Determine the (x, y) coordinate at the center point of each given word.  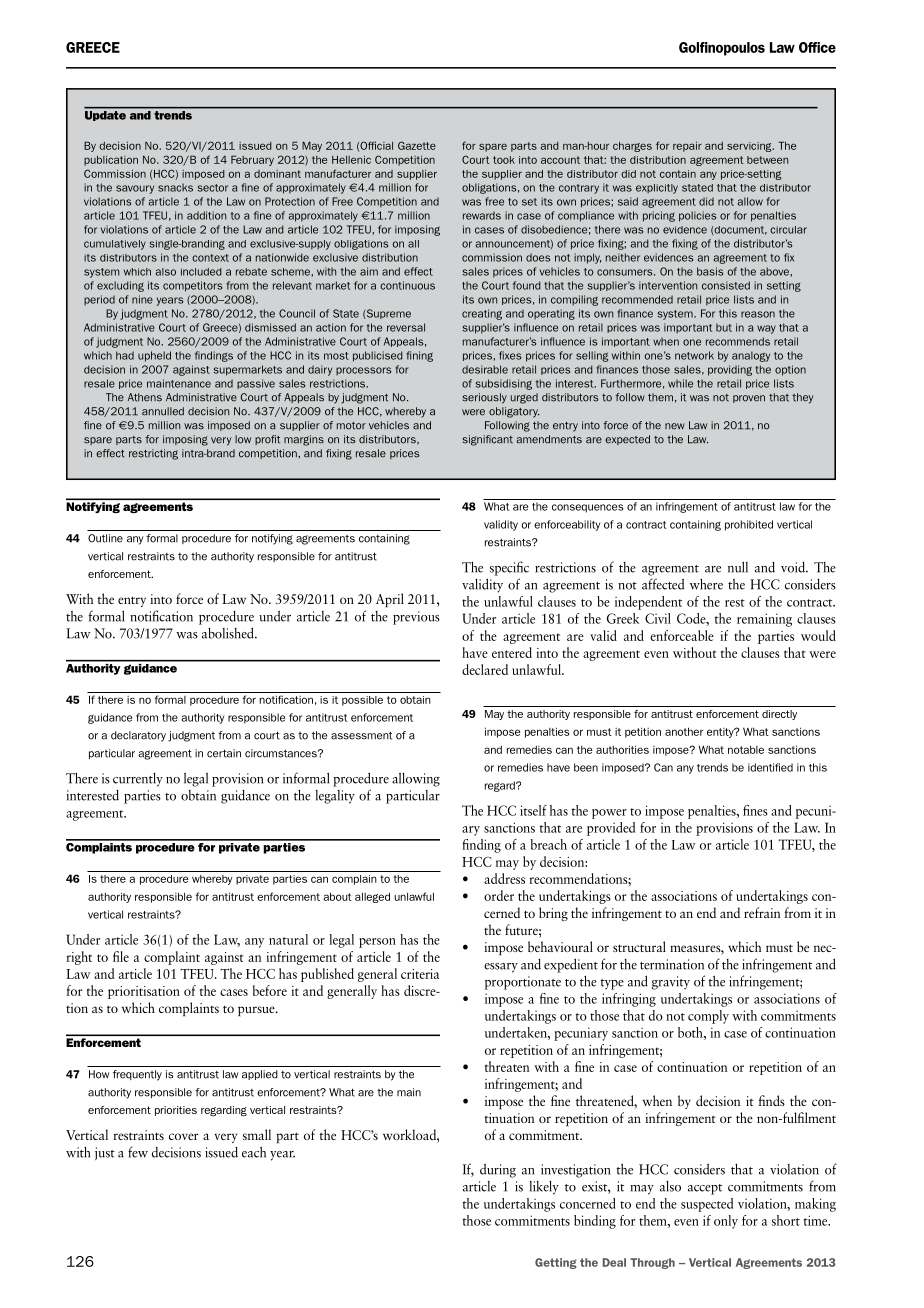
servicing (750, 147)
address (504, 878)
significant (488, 440)
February (252, 160)
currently (138, 780)
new (675, 426)
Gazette (417, 145)
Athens (145, 397)
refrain (762, 912)
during (498, 1170)
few (138, 1152)
